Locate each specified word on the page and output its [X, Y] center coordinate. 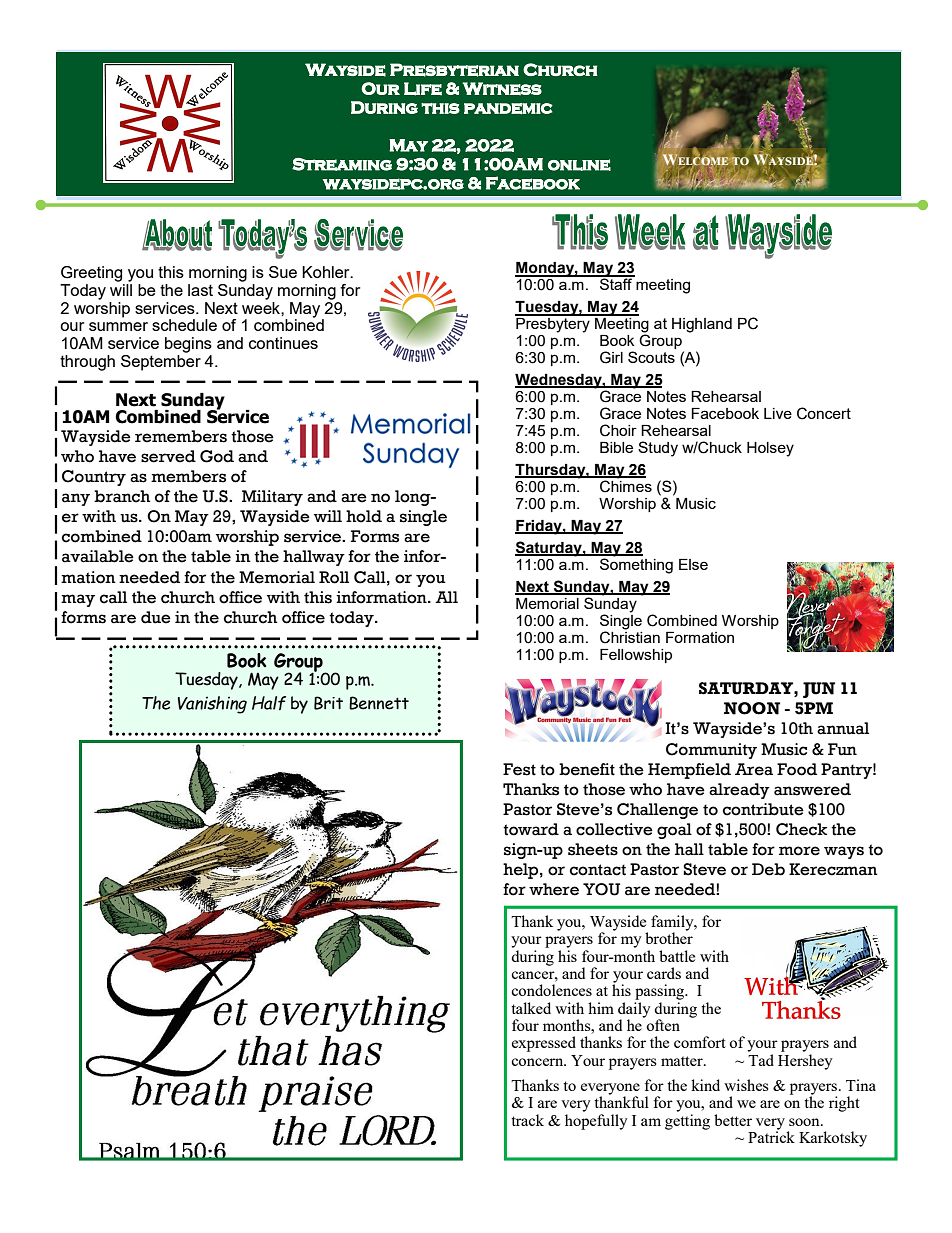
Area [754, 769]
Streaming [342, 164]
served [168, 456]
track [527, 1120]
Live [778, 413]
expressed [544, 1044]
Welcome [695, 160]
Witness [502, 88]
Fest [519, 769]
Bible [616, 447]
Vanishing [212, 705]
